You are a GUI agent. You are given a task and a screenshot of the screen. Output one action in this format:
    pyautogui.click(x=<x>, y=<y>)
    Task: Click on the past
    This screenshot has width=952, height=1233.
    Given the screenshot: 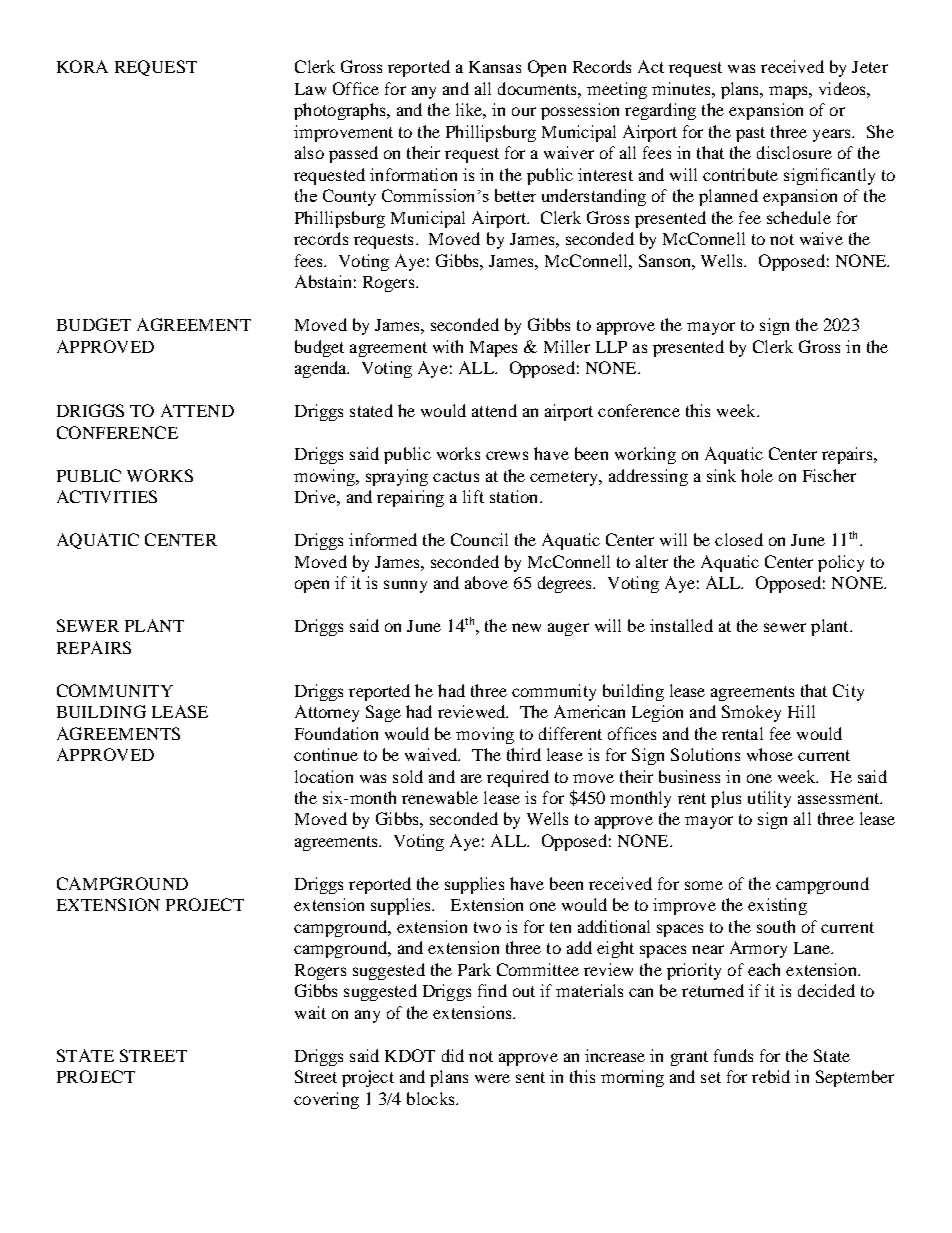 What is the action you would take?
    pyautogui.click(x=750, y=134)
